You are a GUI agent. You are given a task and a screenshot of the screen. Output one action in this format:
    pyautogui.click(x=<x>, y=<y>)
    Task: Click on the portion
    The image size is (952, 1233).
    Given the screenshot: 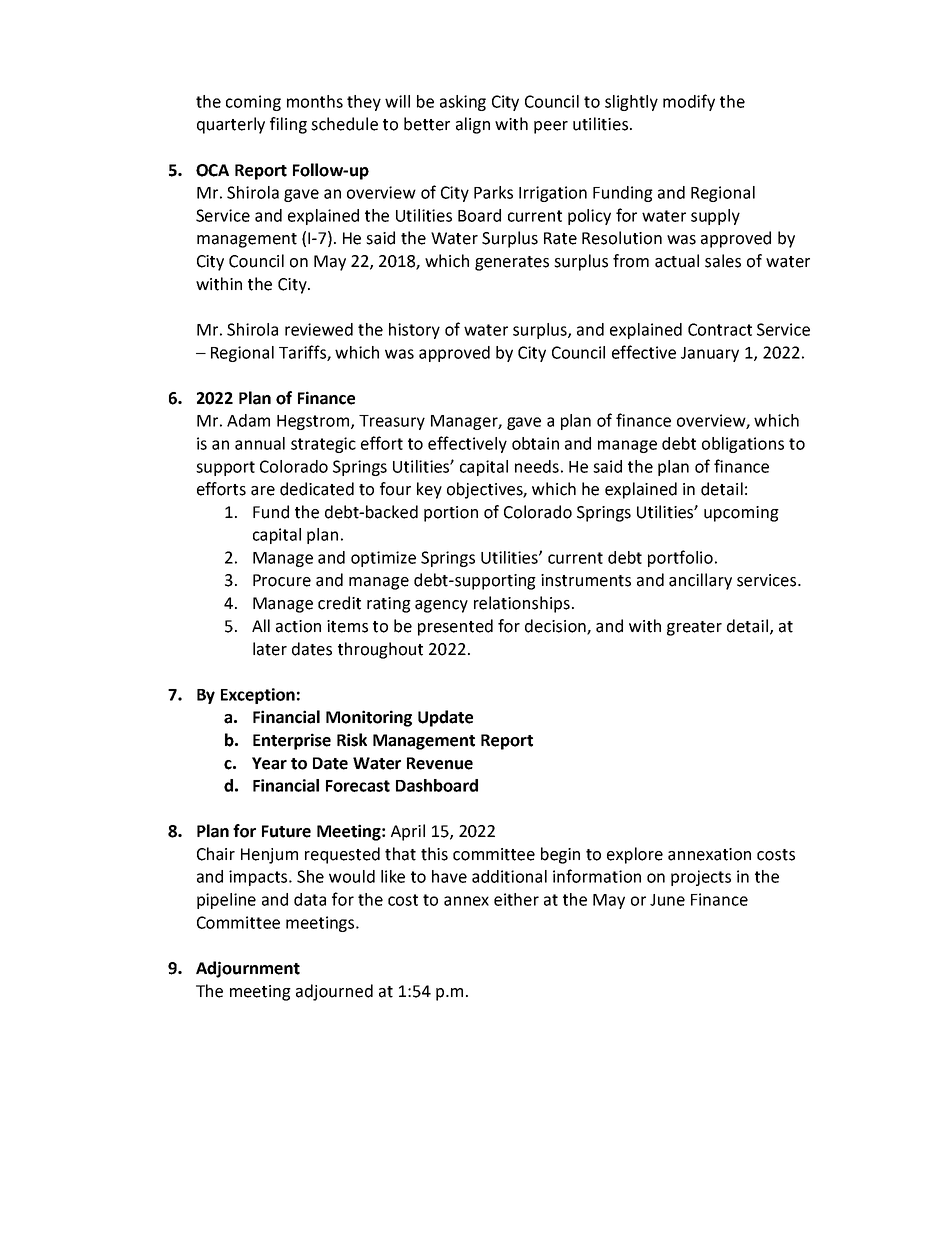 What is the action you would take?
    pyautogui.click(x=451, y=514)
